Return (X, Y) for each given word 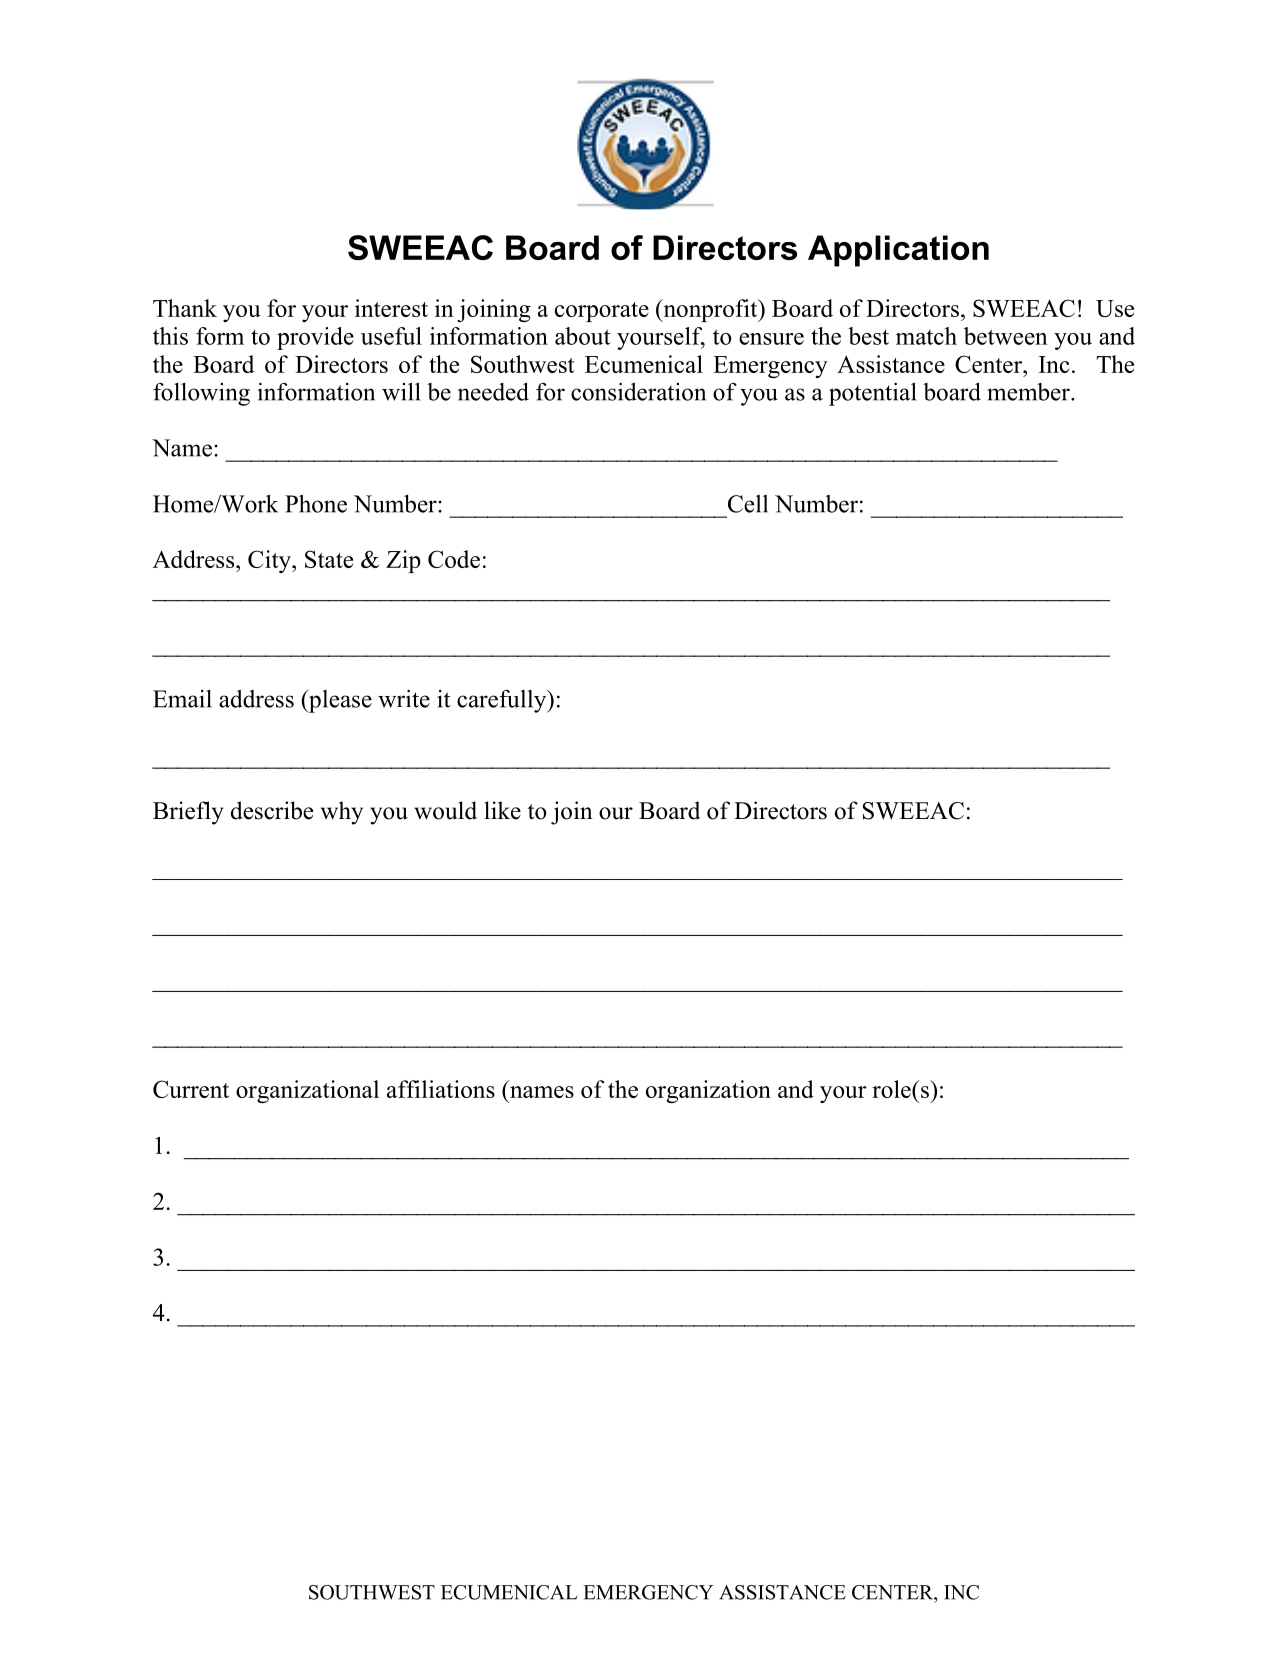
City (270, 561)
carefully (503, 701)
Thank (185, 308)
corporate (602, 312)
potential (872, 394)
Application (898, 251)
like (502, 810)
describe (272, 810)
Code (454, 559)
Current (191, 1089)
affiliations (441, 1089)
